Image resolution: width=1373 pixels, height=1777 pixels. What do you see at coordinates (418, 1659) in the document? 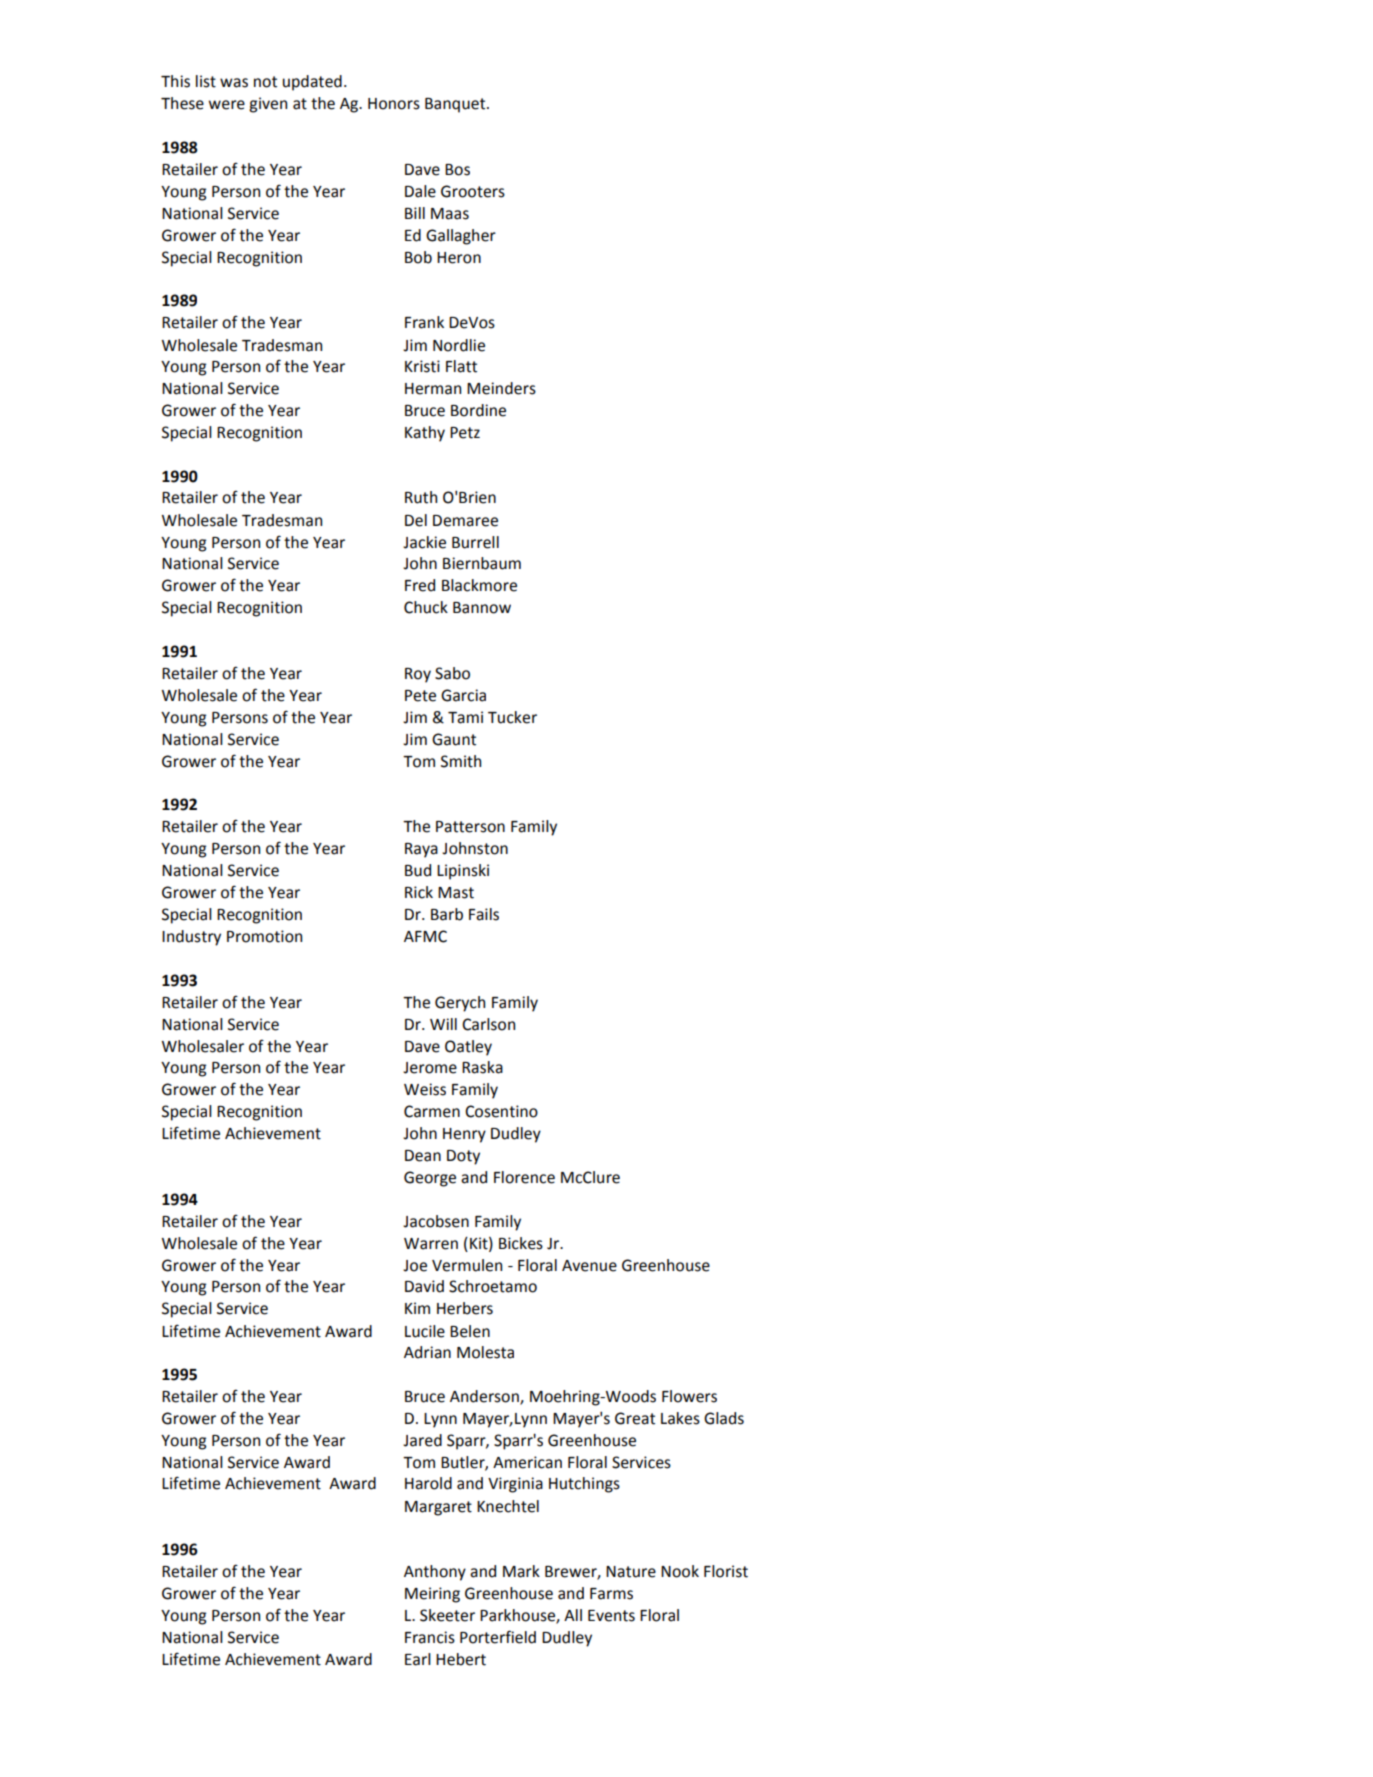
I see `Earl` at bounding box center [418, 1659].
